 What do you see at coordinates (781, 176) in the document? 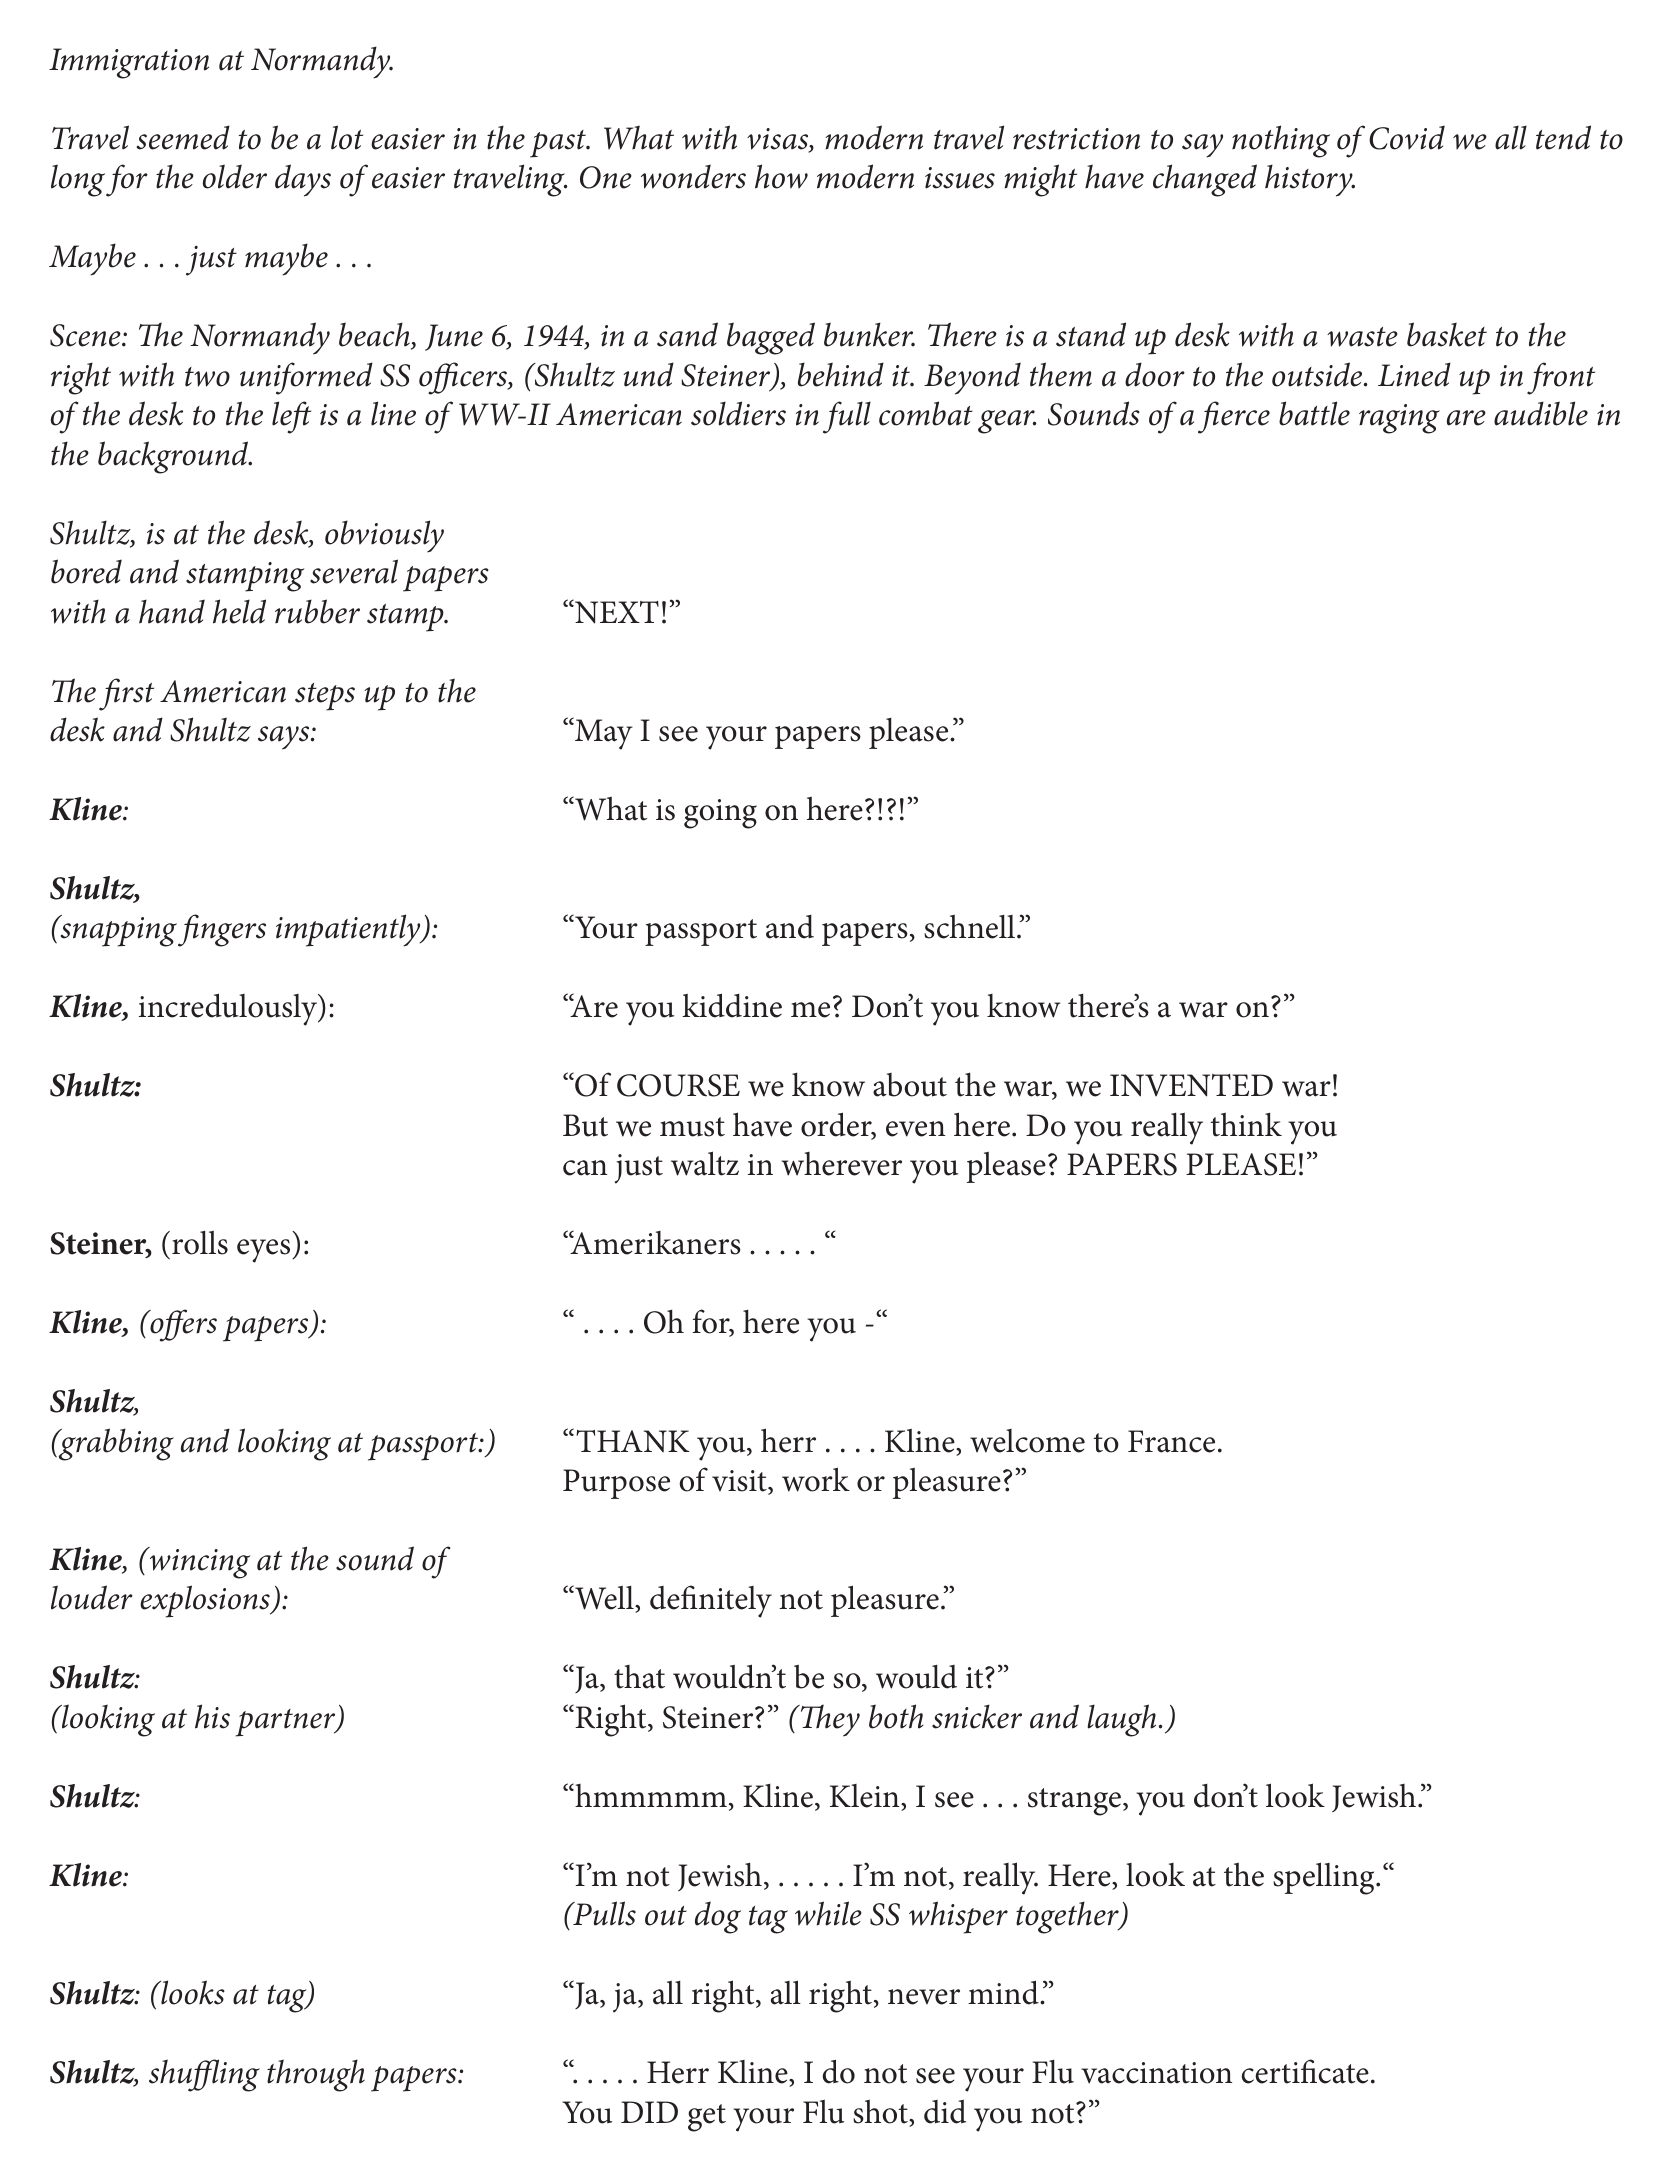
I see `how` at bounding box center [781, 176].
